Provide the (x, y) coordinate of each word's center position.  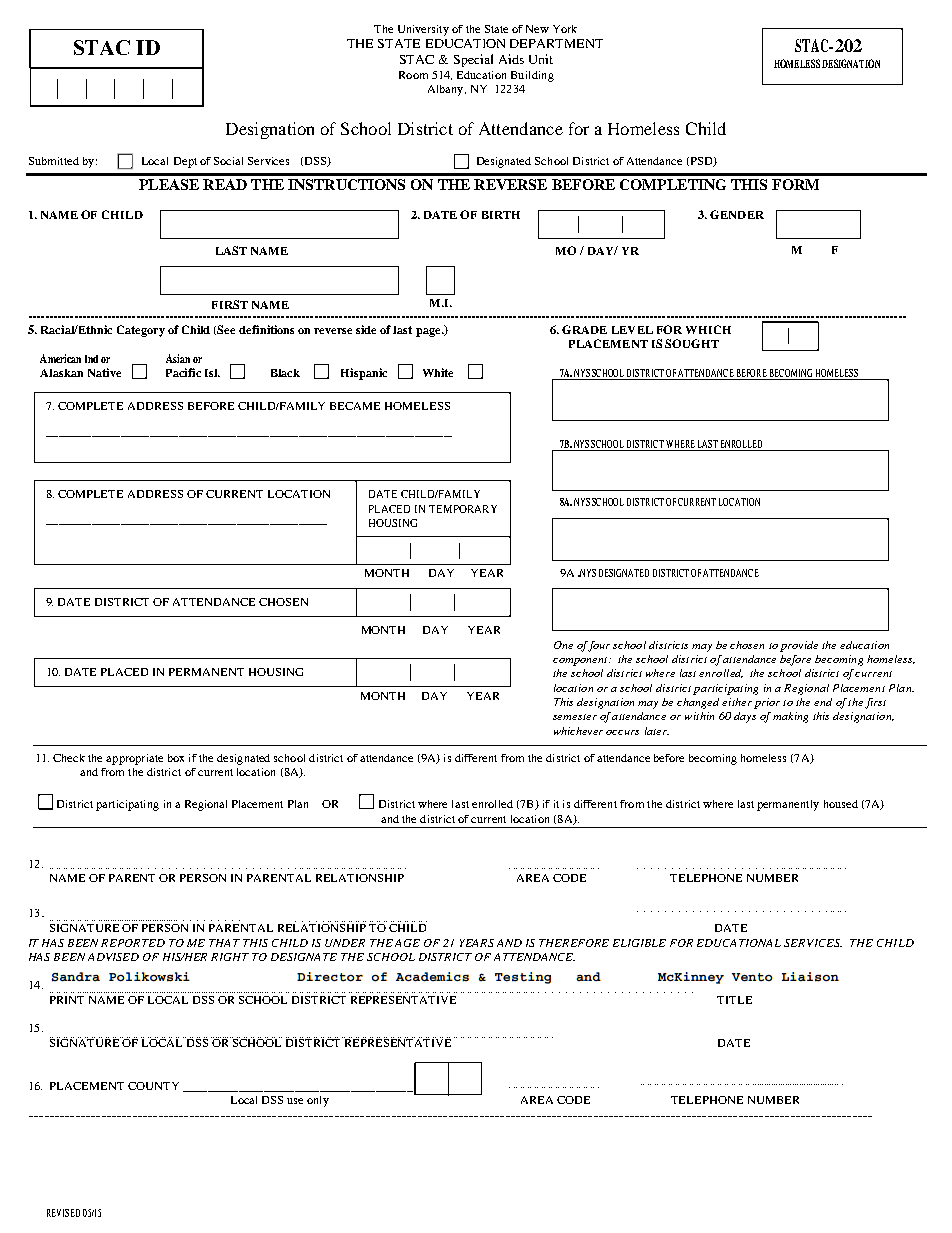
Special (473, 60)
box (176, 758)
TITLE (734, 1000)
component (581, 661)
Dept (185, 162)
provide (799, 646)
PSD (701, 162)
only (318, 1101)
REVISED (63, 1213)
